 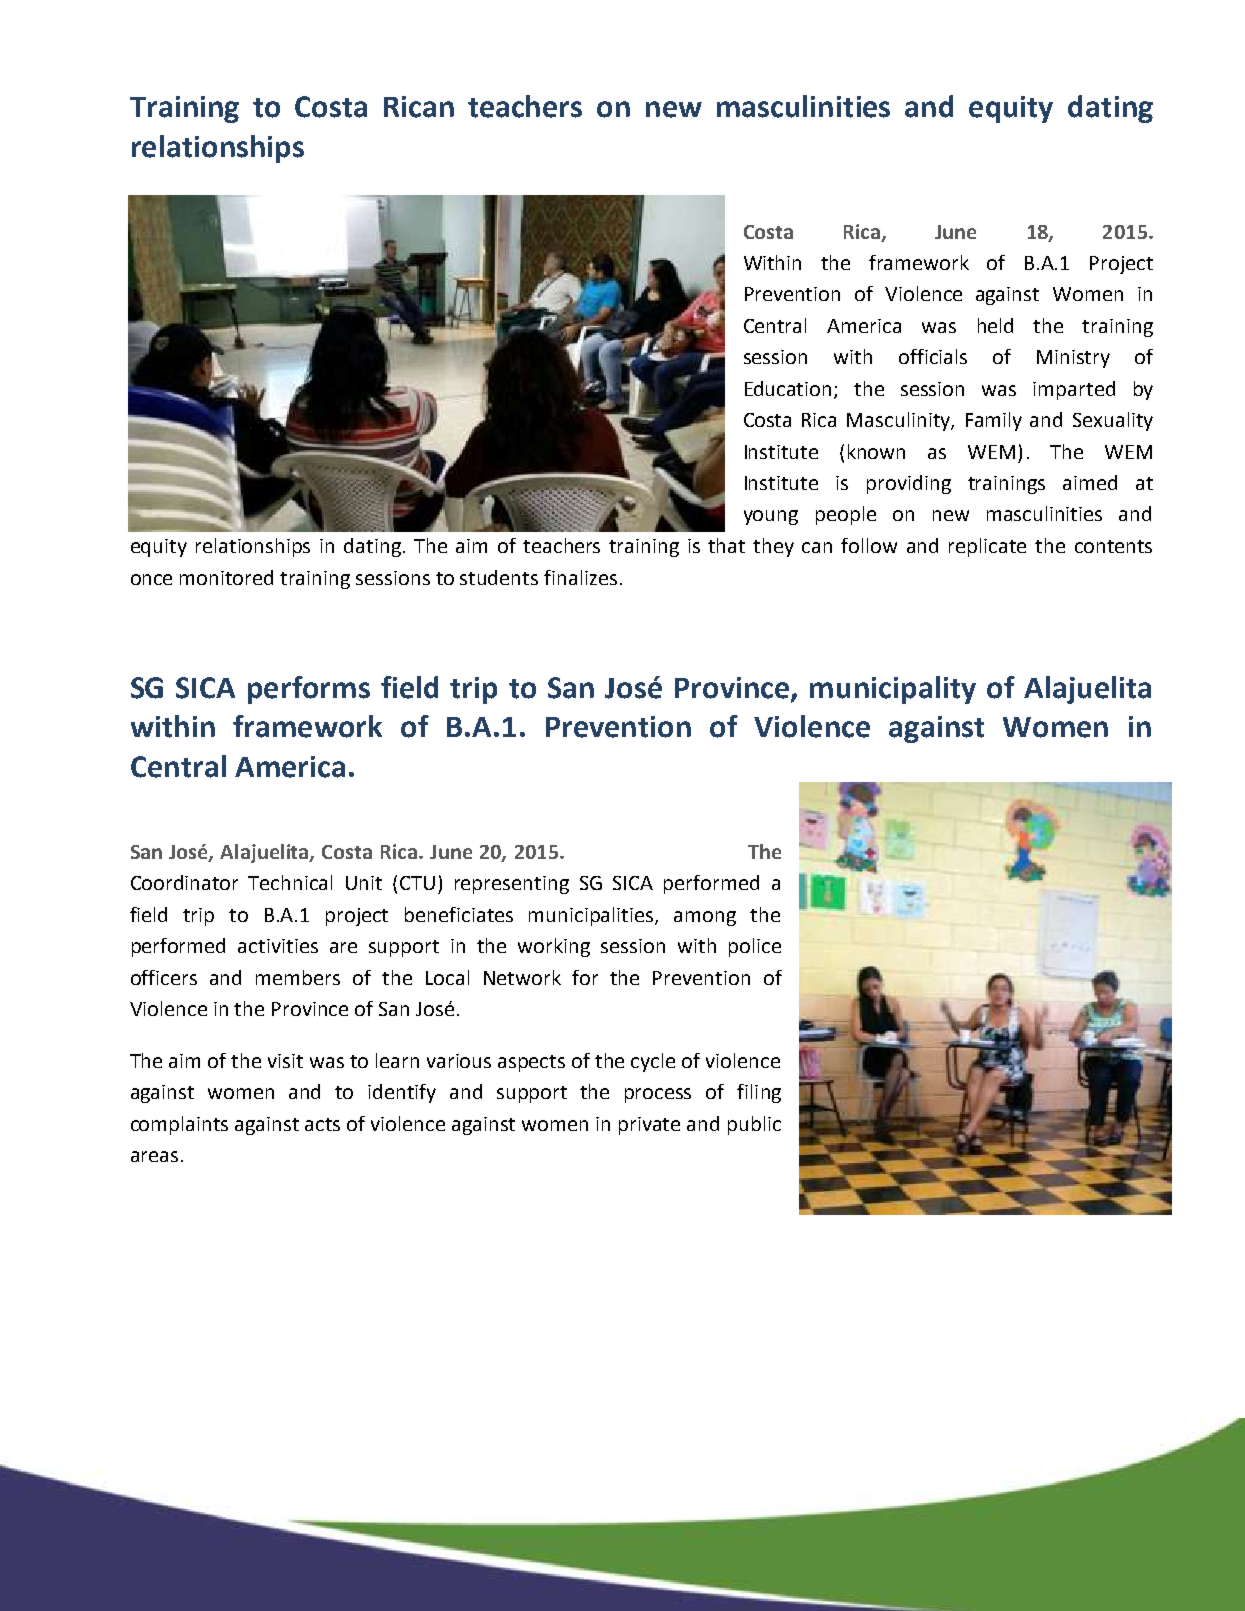 What do you see at coordinates (995, 325) in the screenshot?
I see `held` at bounding box center [995, 325].
